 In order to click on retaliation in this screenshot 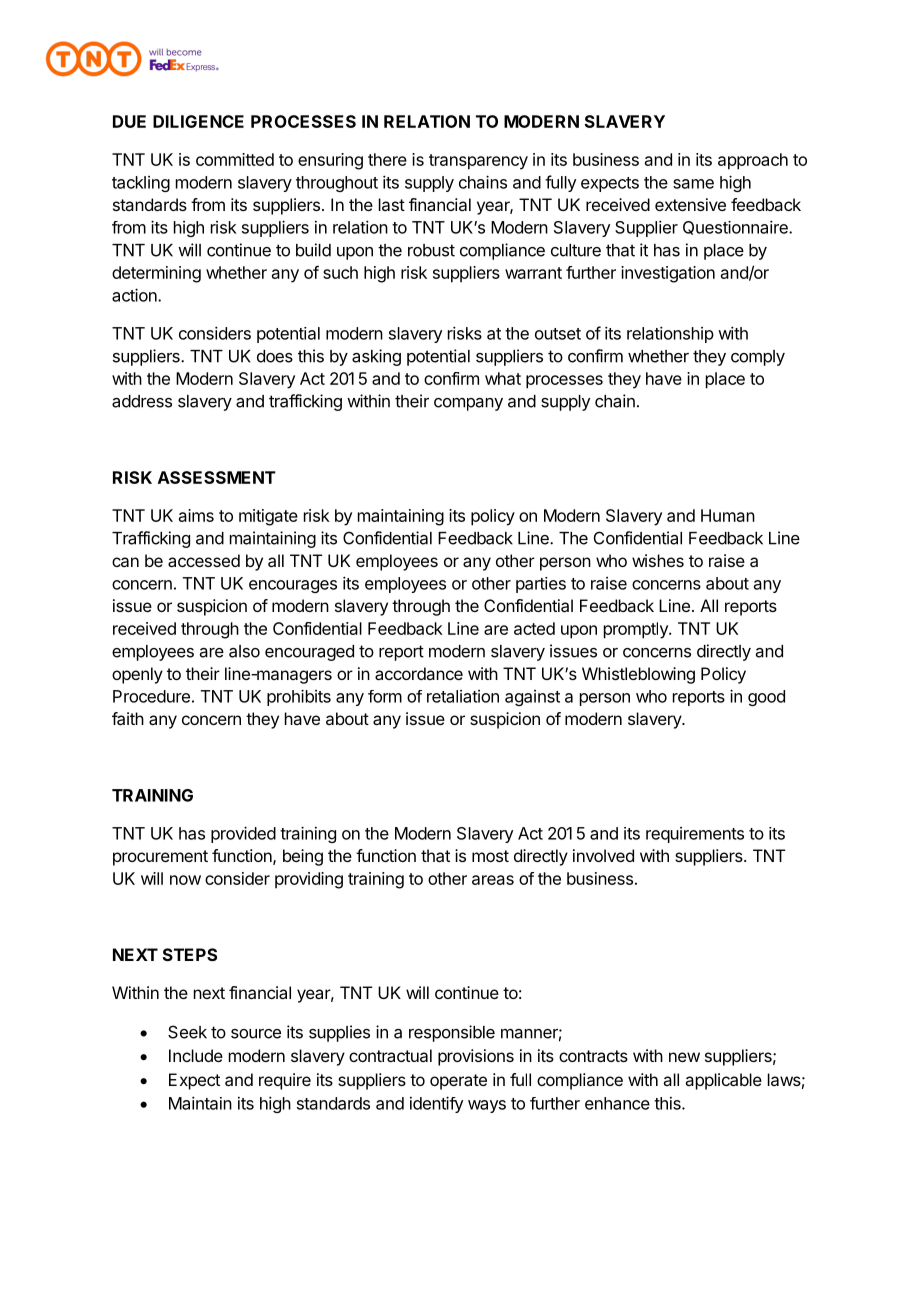, I will do `click(463, 696)`.
